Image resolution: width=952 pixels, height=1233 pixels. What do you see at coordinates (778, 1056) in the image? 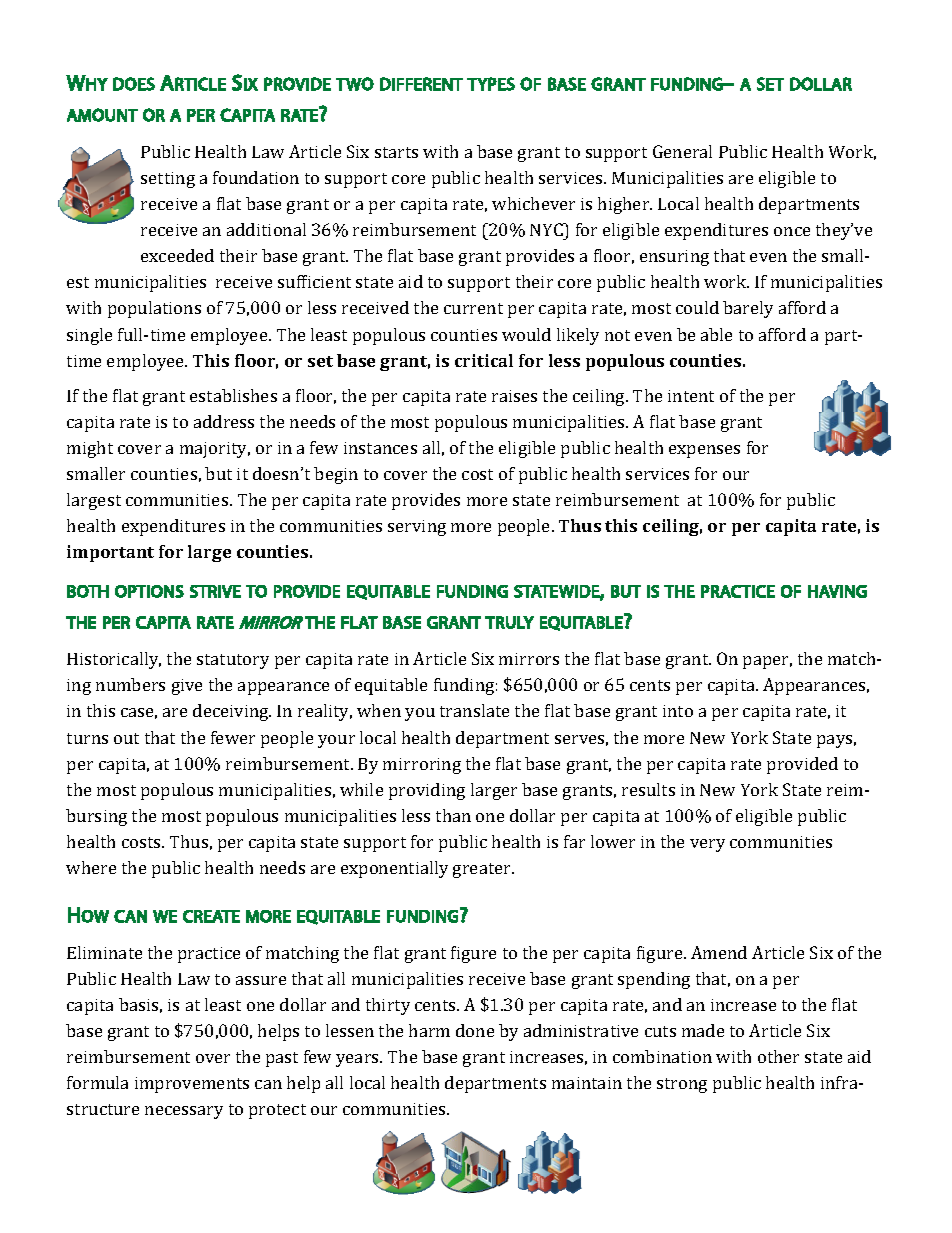
I see `other` at bounding box center [778, 1056].
